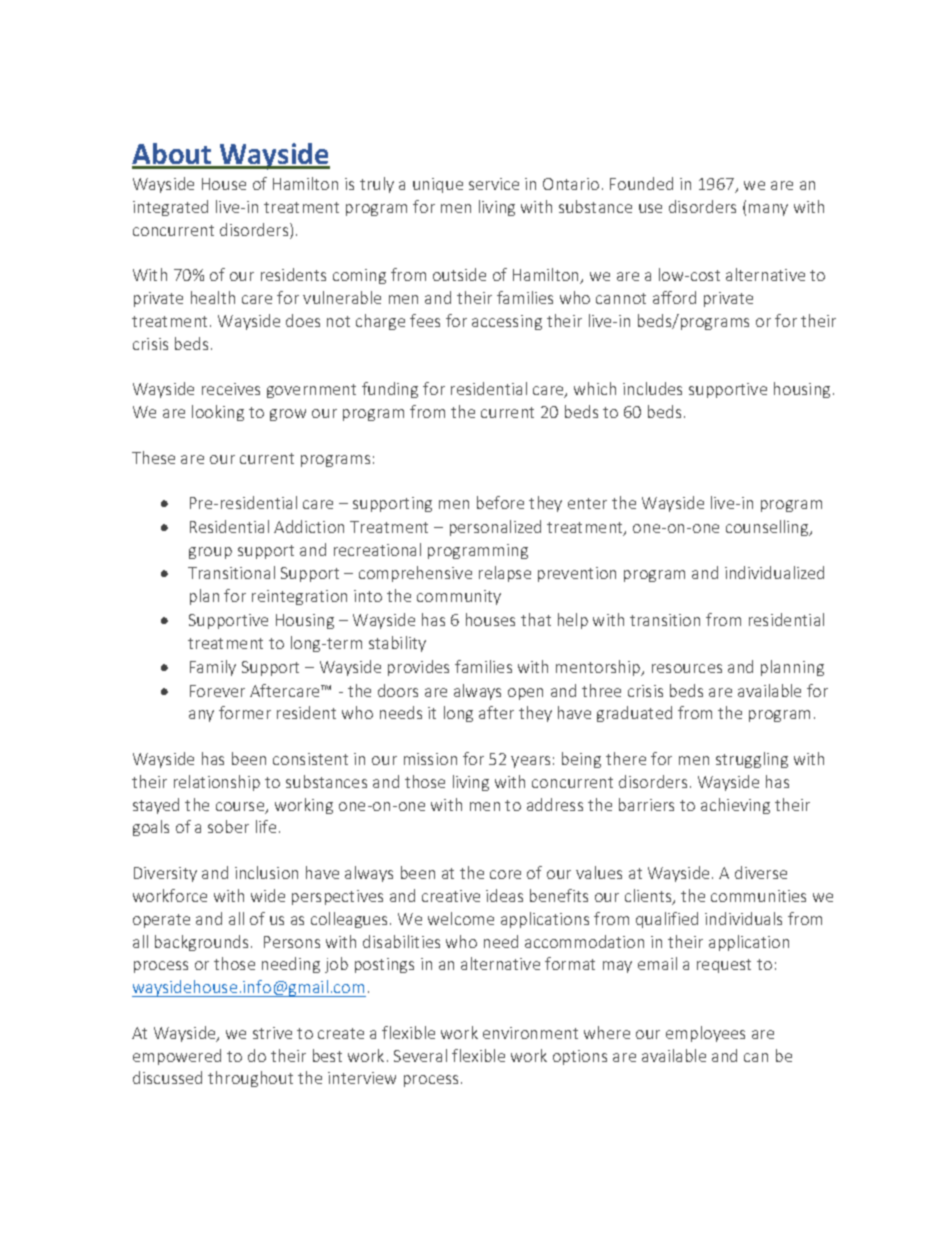  Describe the element at coordinates (438, 185) in the image. I see `unique` at that location.
